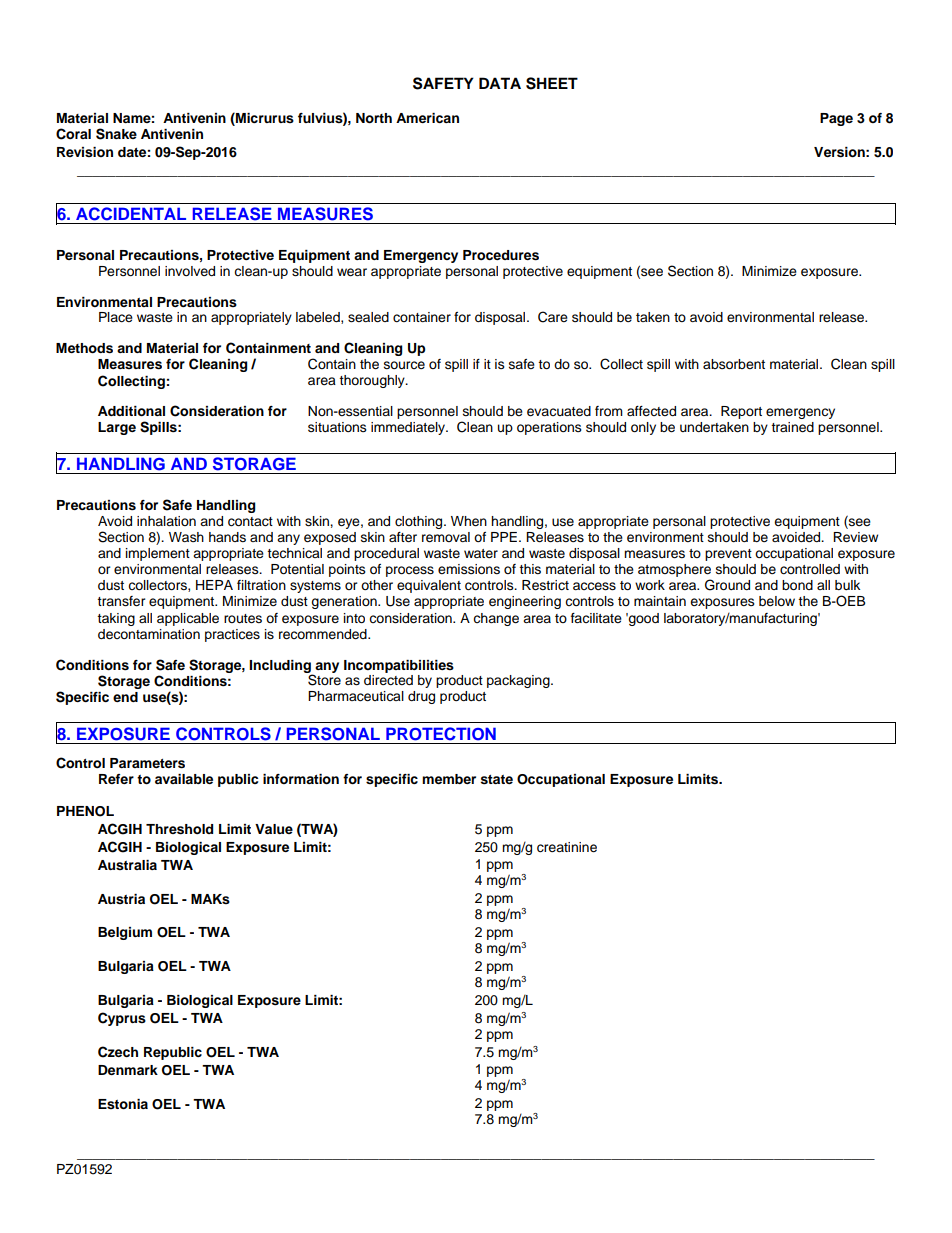 This screenshot has width=952, height=1233. Describe the element at coordinates (123, 1104) in the screenshot. I see `Estonia` at that location.
